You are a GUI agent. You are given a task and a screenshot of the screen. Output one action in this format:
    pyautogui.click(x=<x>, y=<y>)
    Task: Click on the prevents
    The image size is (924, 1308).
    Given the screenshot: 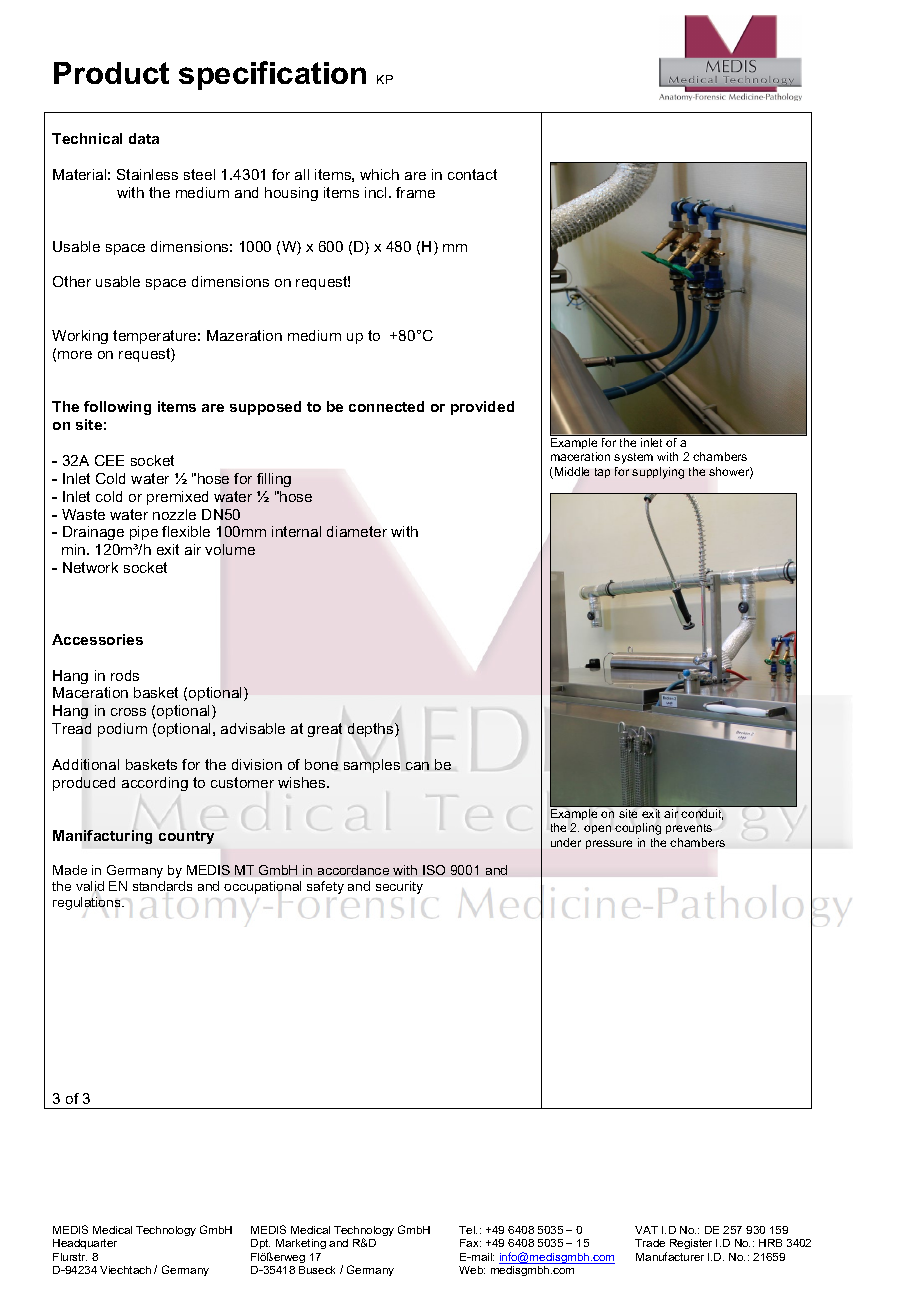 What is the action you would take?
    pyautogui.click(x=689, y=829)
